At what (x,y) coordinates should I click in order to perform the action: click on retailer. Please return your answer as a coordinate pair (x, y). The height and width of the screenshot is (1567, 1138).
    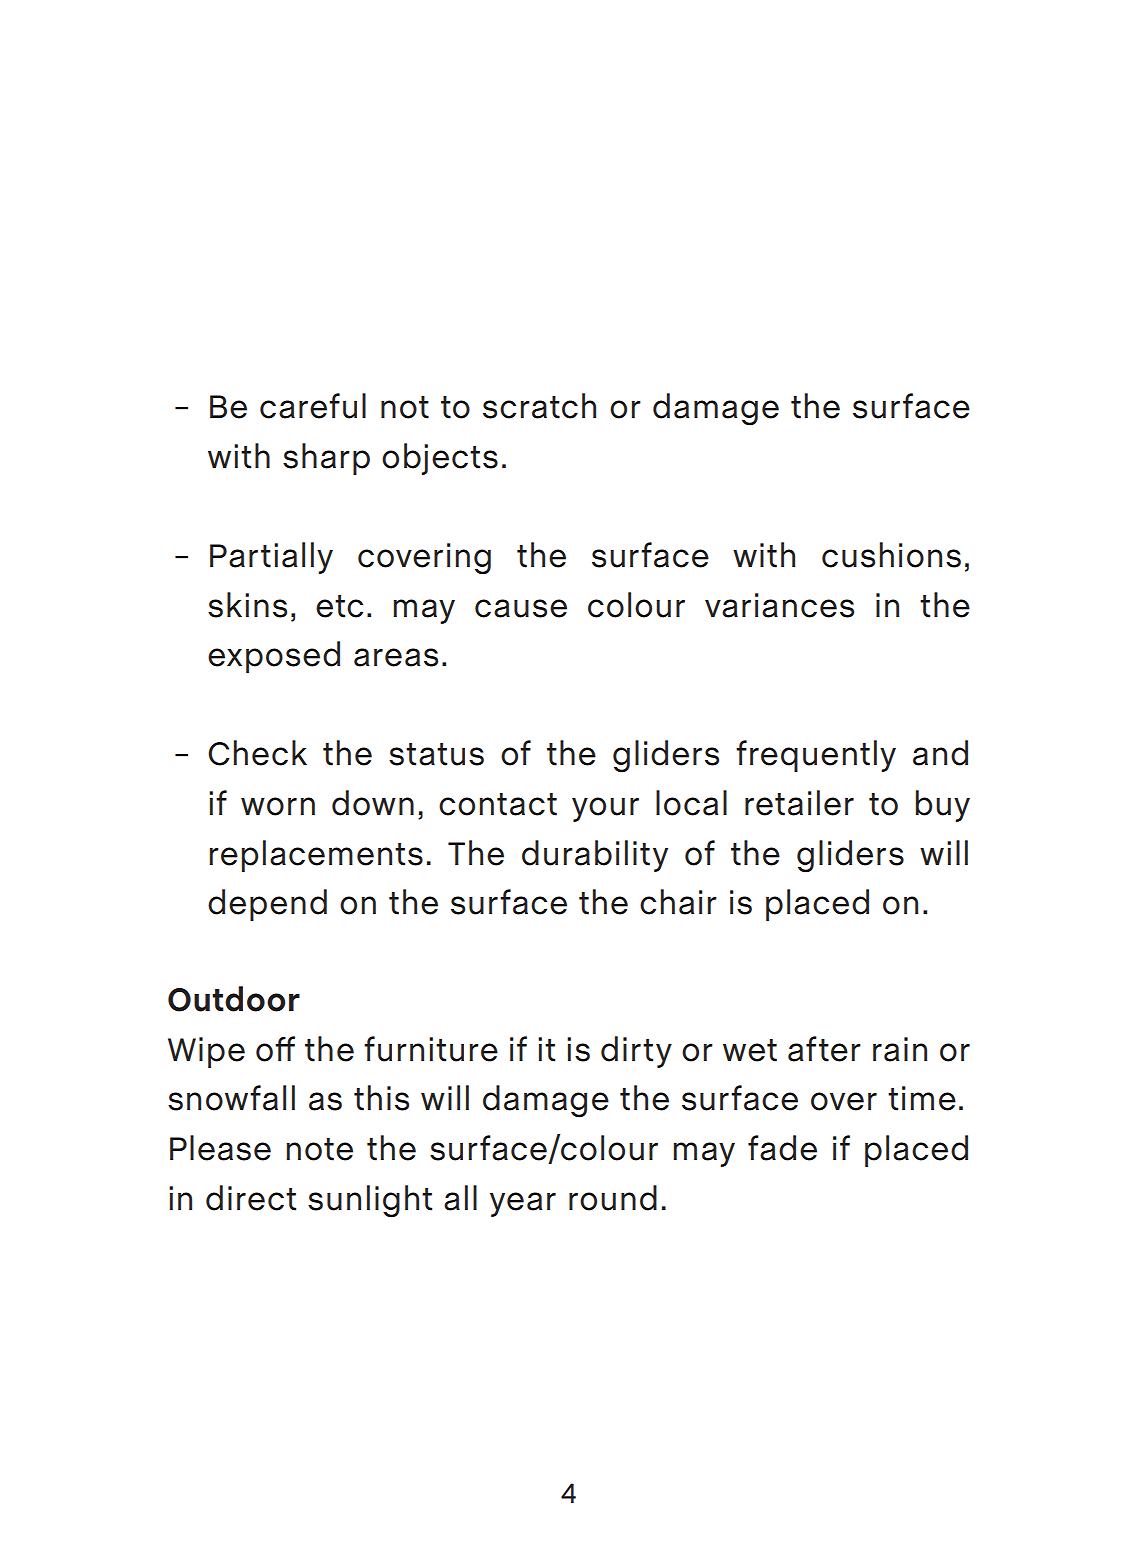
    Looking at the image, I should click on (799, 803).
